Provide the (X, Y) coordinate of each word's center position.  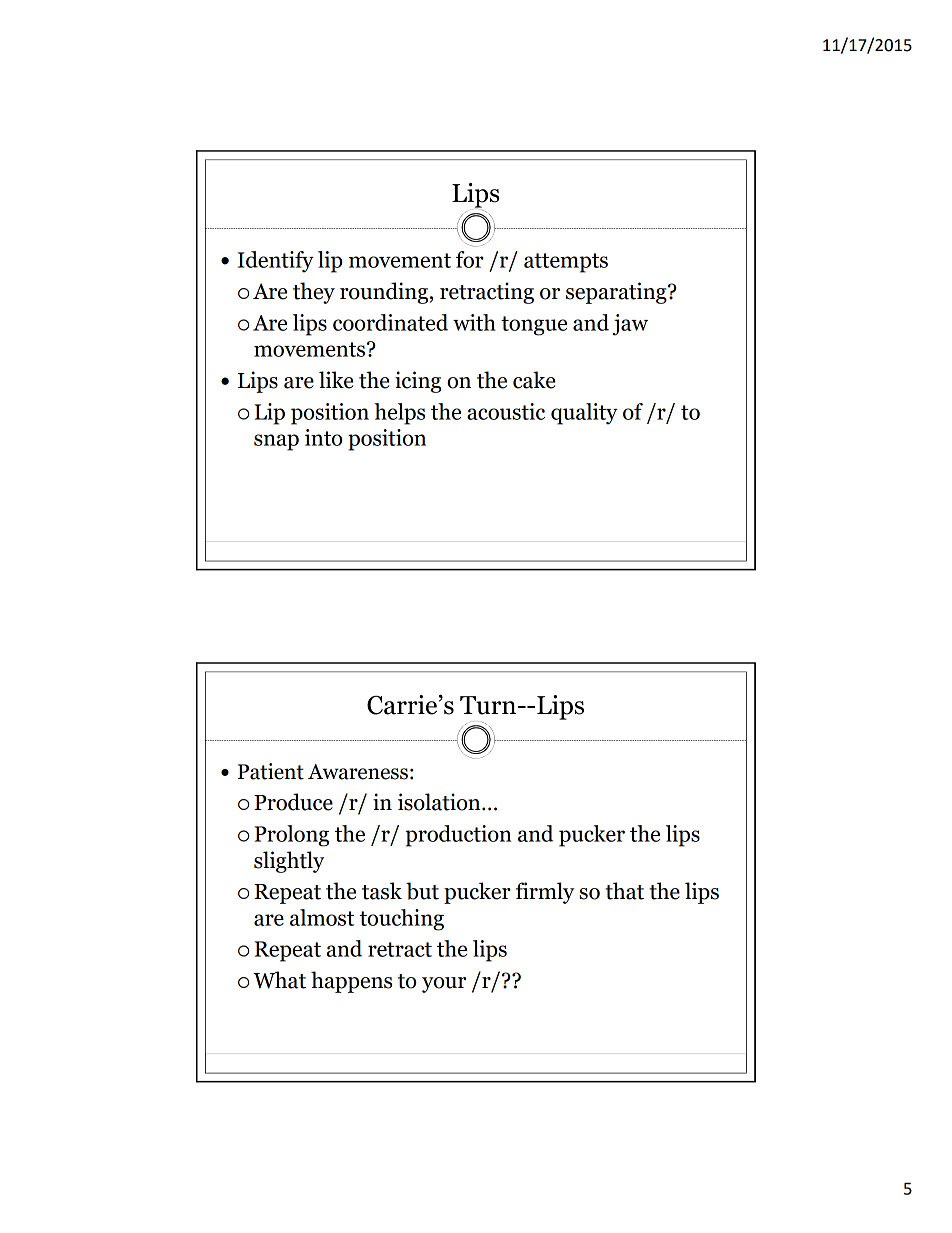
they (314, 293)
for (470, 259)
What (279, 980)
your (444, 985)
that (624, 891)
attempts (566, 263)
